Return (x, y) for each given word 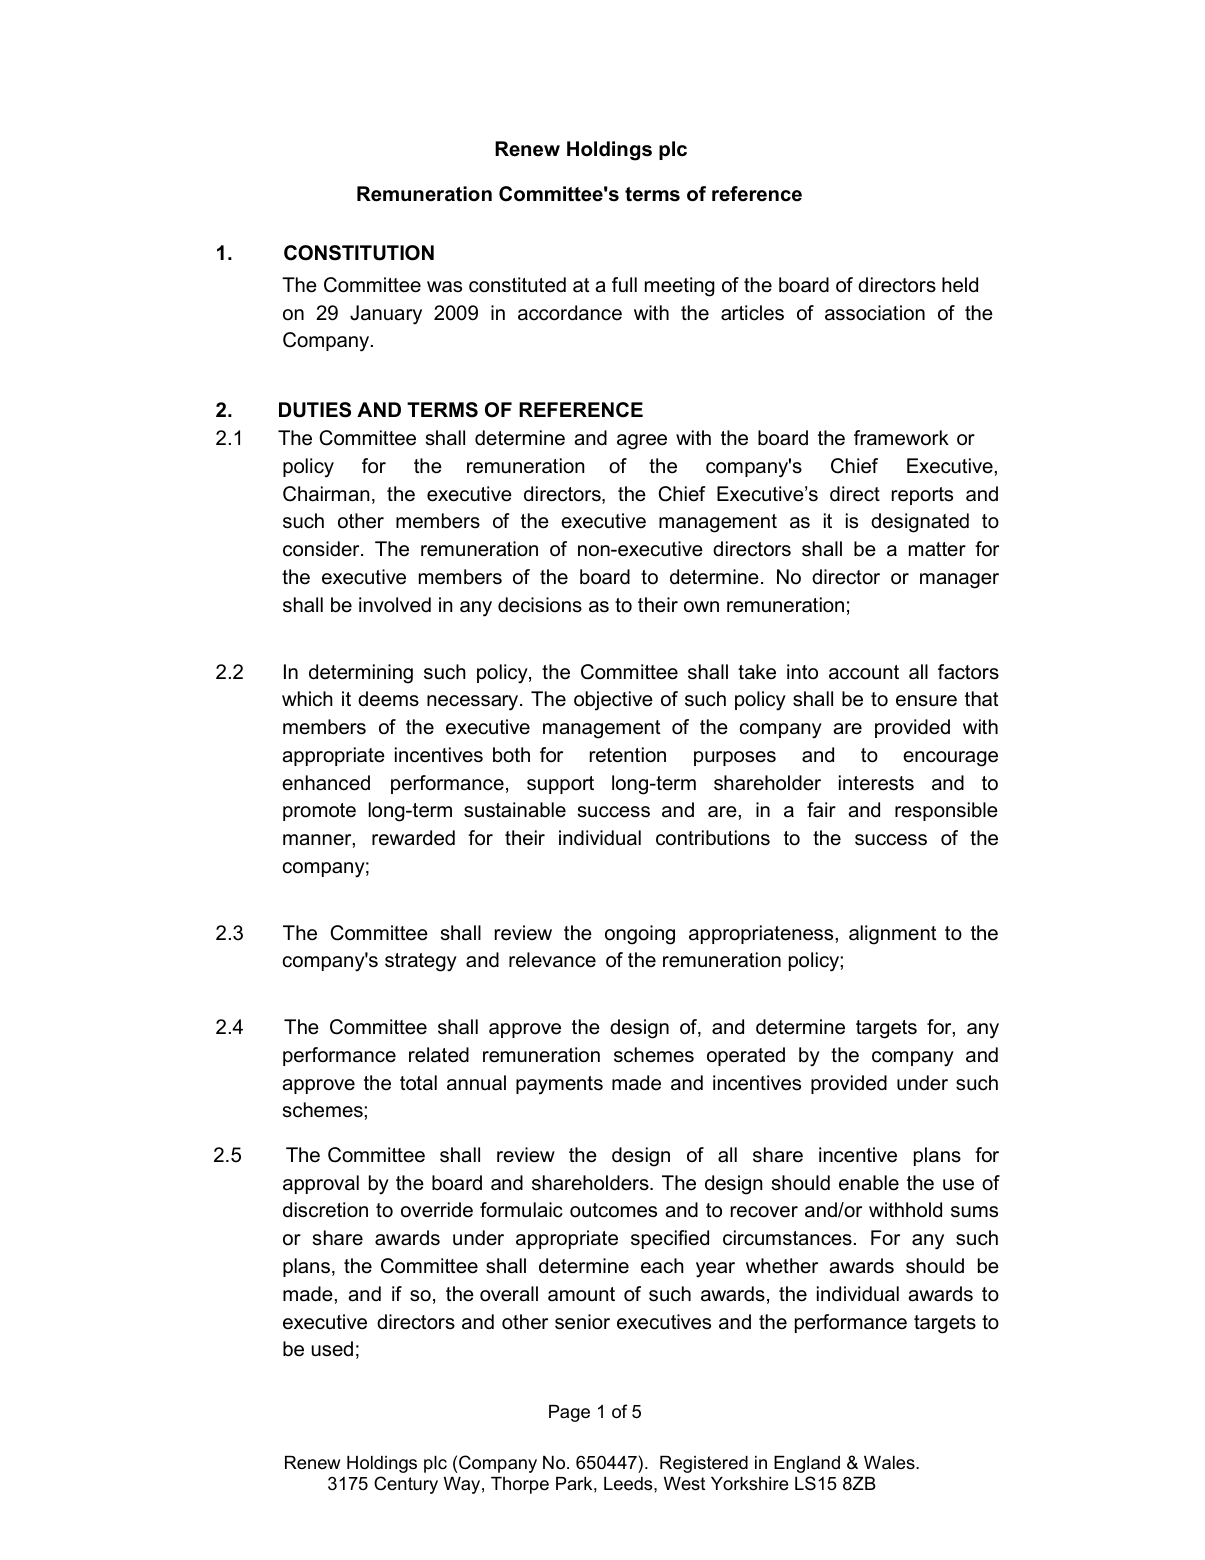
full (624, 285)
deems (388, 699)
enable (869, 1183)
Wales (890, 1463)
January (386, 315)
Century (406, 1485)
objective (613, 701)
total (418, 1083)
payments (559, 1085)
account (864, 672)
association (875, 313)
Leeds (629, 1484)
